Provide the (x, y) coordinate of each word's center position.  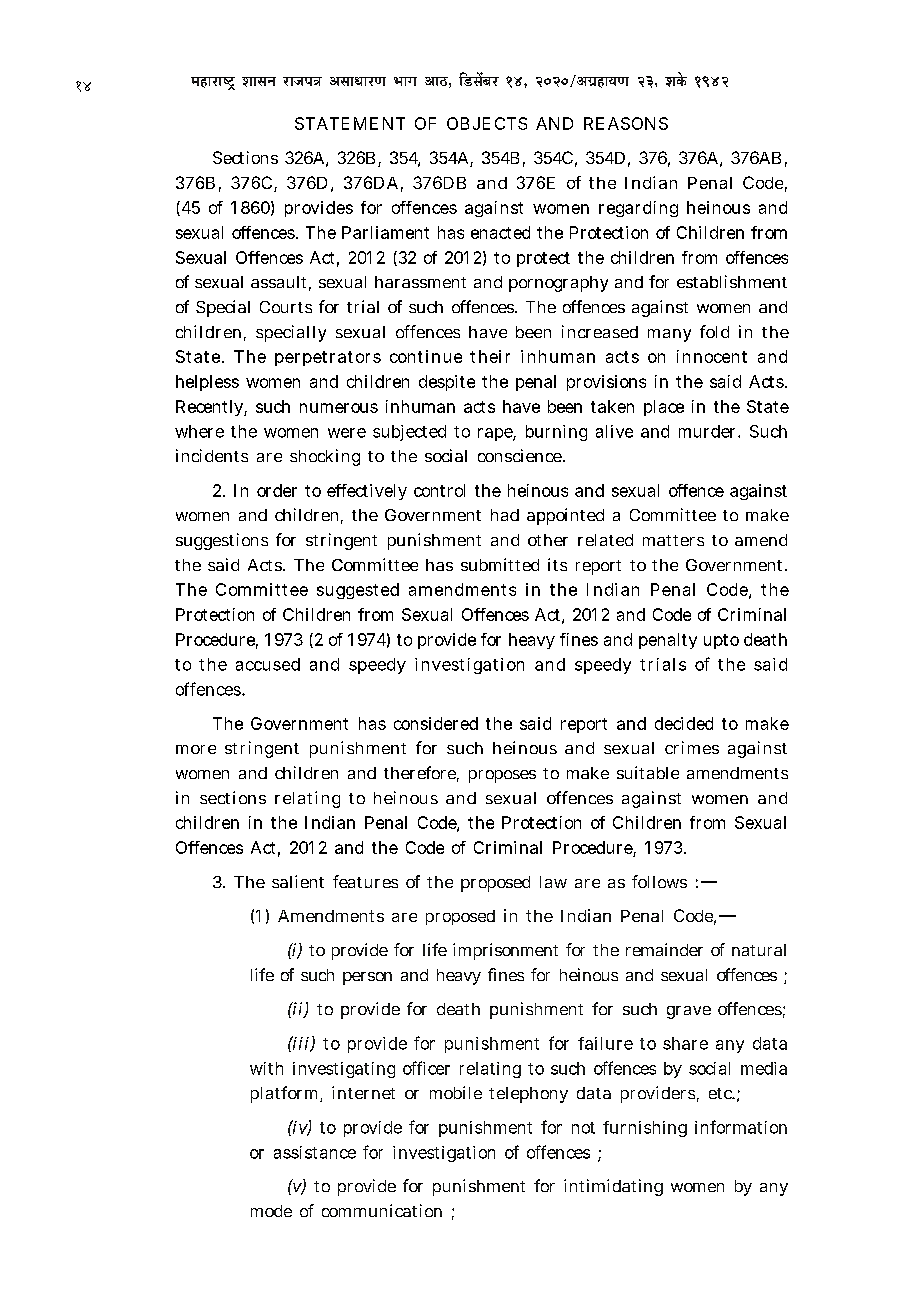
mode (271, 1211)
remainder (664, 949)
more (196, 749)
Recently (210, 408)
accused (268, 664)
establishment (732, 281)
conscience (520, 455)
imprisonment (505, 951)
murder (707, 431)
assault (278, 282)
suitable (648, 772)
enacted (500, 232)
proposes (502, 776)
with (266, 1068)
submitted (500, 564)
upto (721, 641)
